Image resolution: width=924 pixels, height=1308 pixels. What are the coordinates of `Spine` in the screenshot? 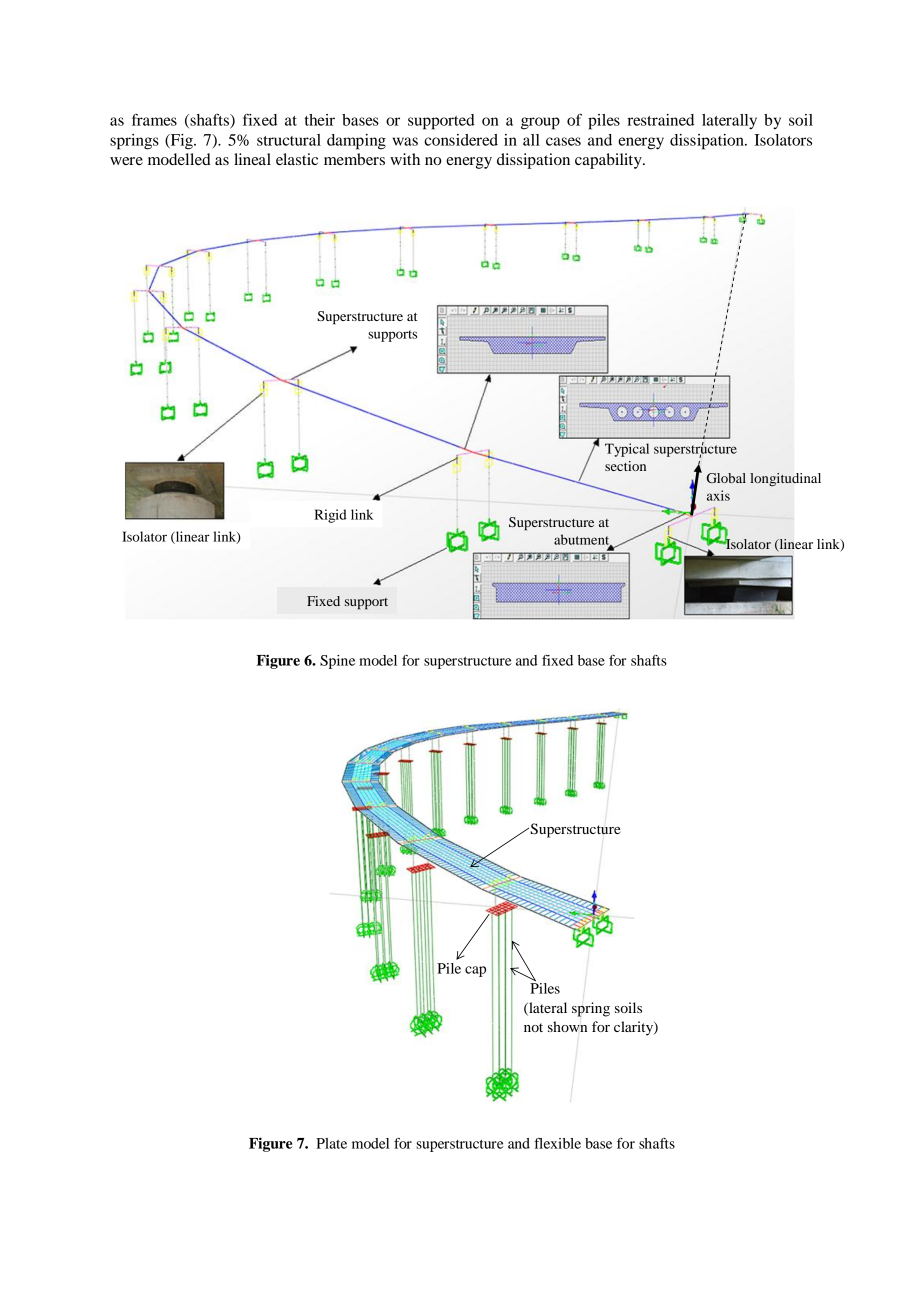 It's located at (337, 662).
